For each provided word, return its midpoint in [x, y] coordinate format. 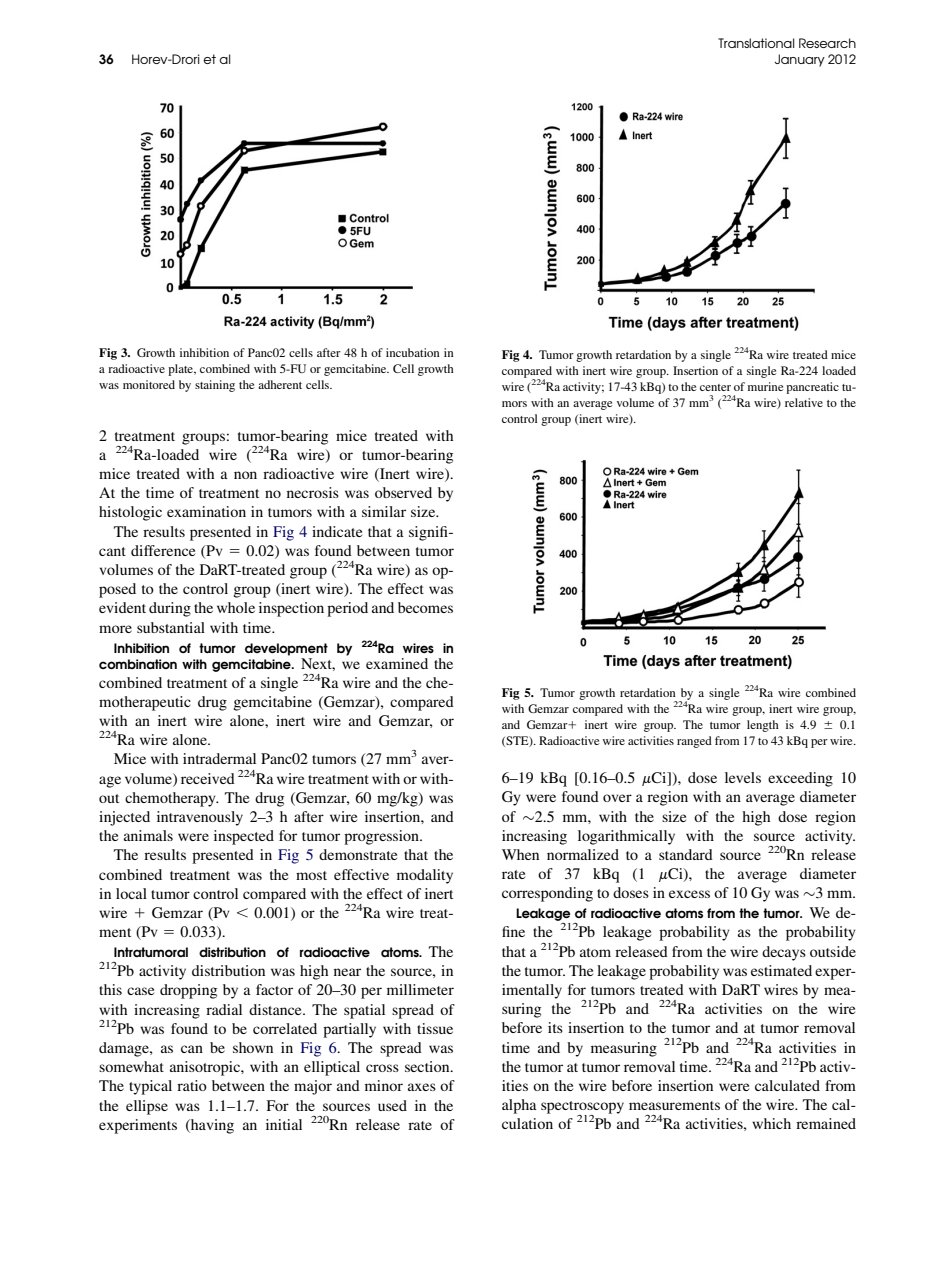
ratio [192, 1085]
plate [182, 370]
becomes [425, 607]
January [800, 60]
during [170, 609]
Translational [756, 43]
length [763, 726]
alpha [519, 1106]
